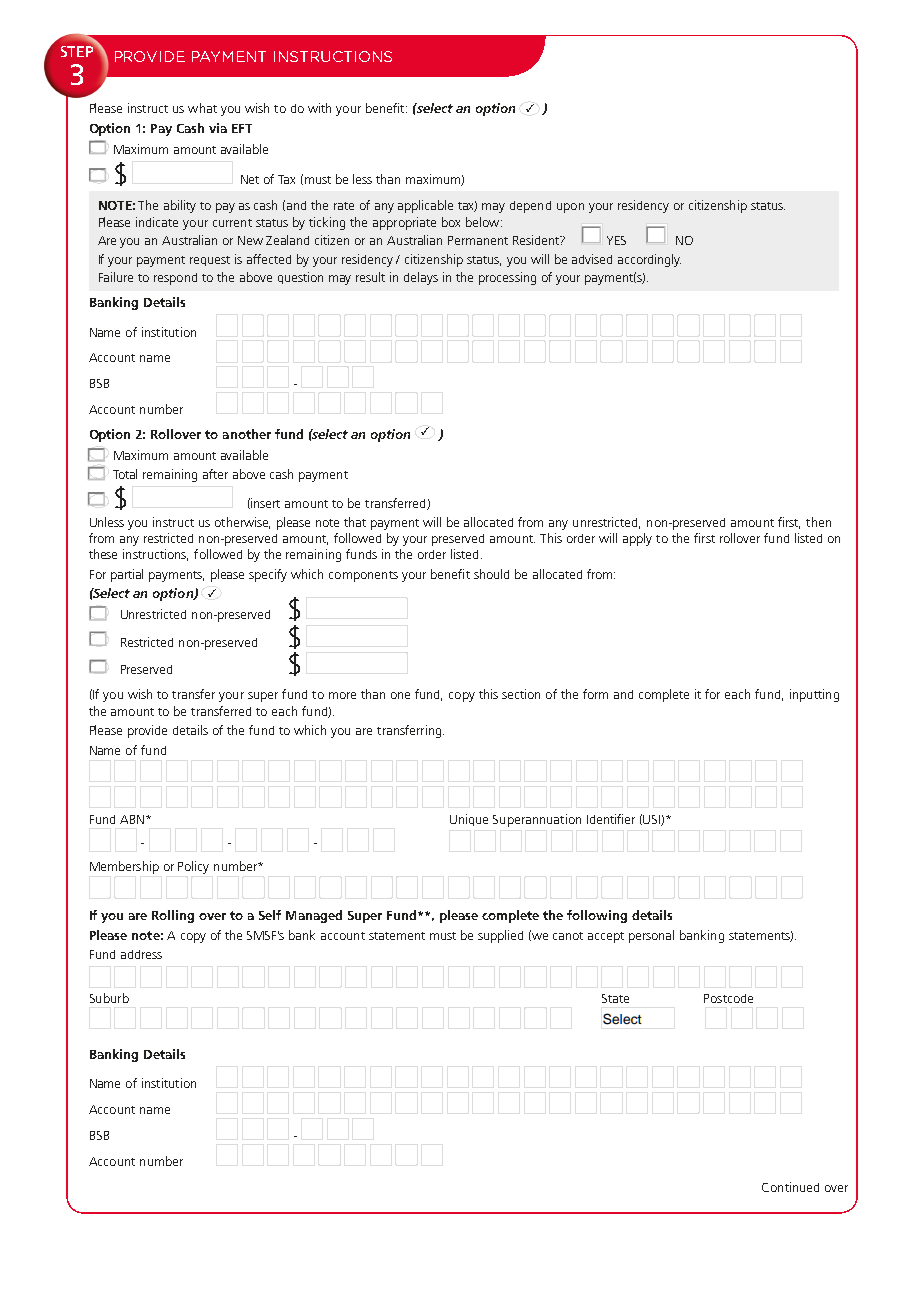 This screenshot has width=924, height=1308. What do you see at coordinates (616, 240) in the screenshot?
I see `YES` at bounding box center [616, 240].
